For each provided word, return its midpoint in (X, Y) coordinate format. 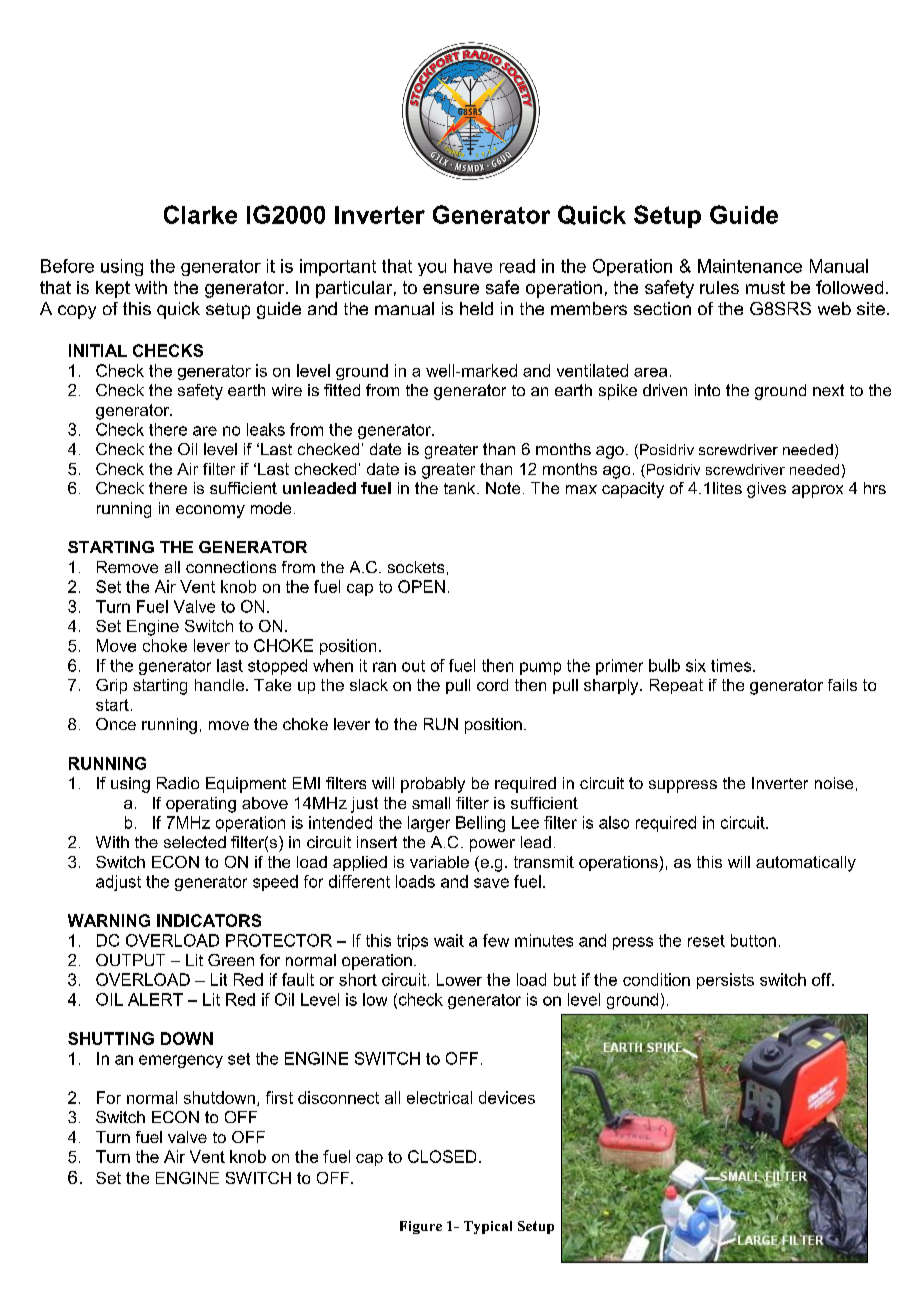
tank (461, 488)
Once (116, 724)
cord (492, 685)
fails (842, 685)
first (279, 1097)
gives (766, 490)
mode (271, 508)
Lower (459, 979)
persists (725, 981)
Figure (421, 1227)
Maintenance (750, 266)
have (473, 266)
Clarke (200, 214)
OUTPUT (130, 960)
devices (507, 1097)
